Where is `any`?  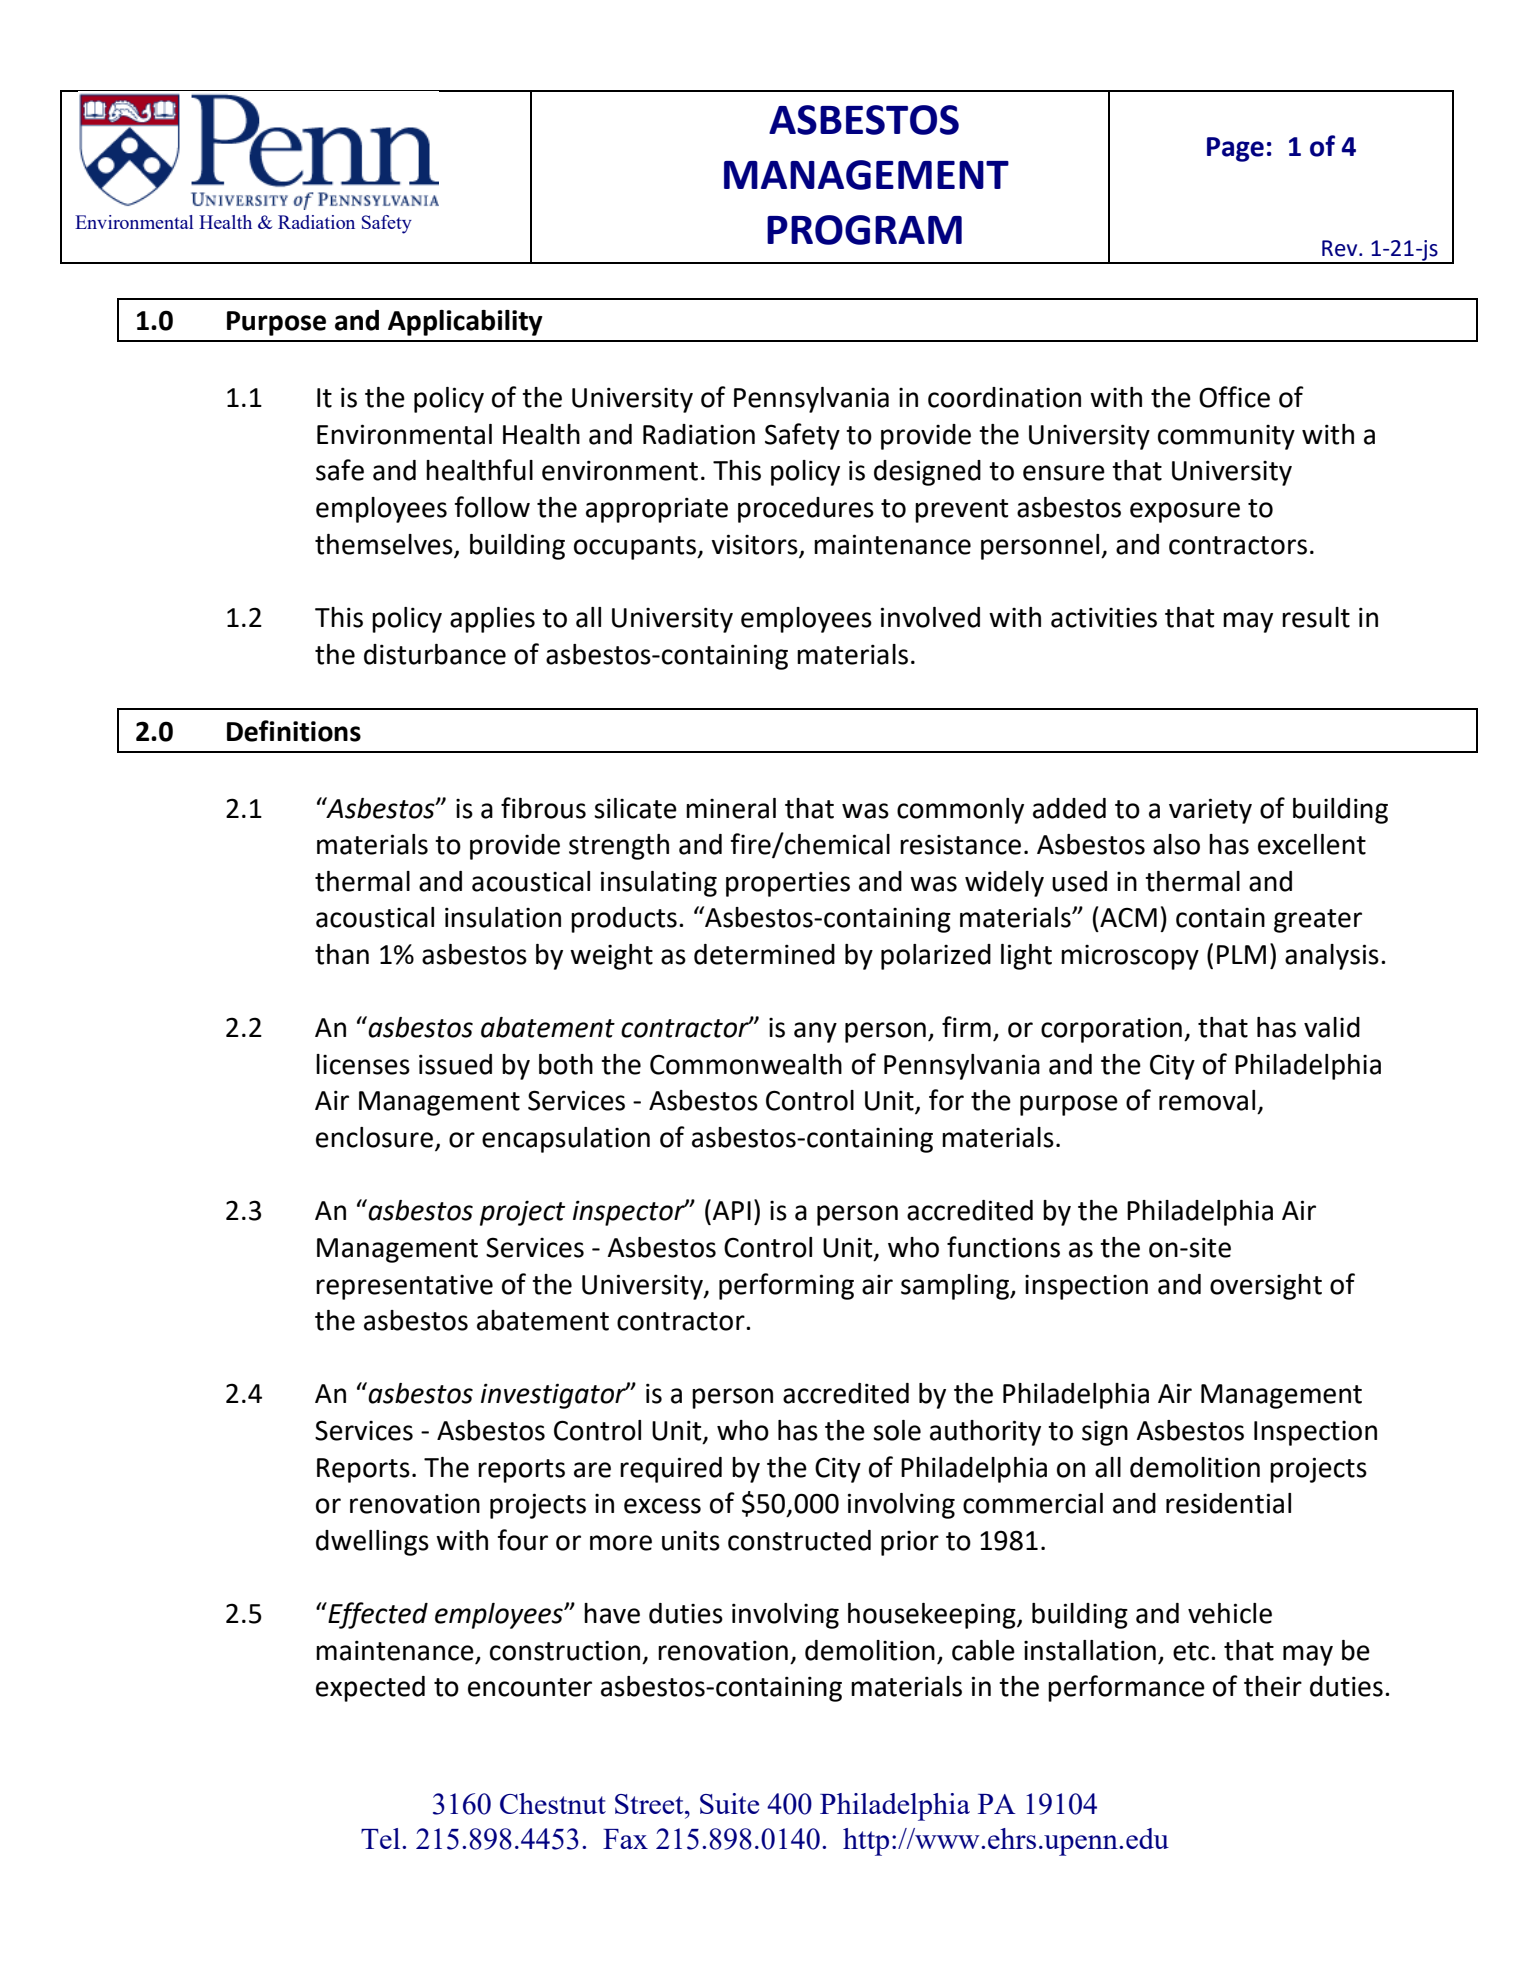
any is located at coordinates (815, 1032).
